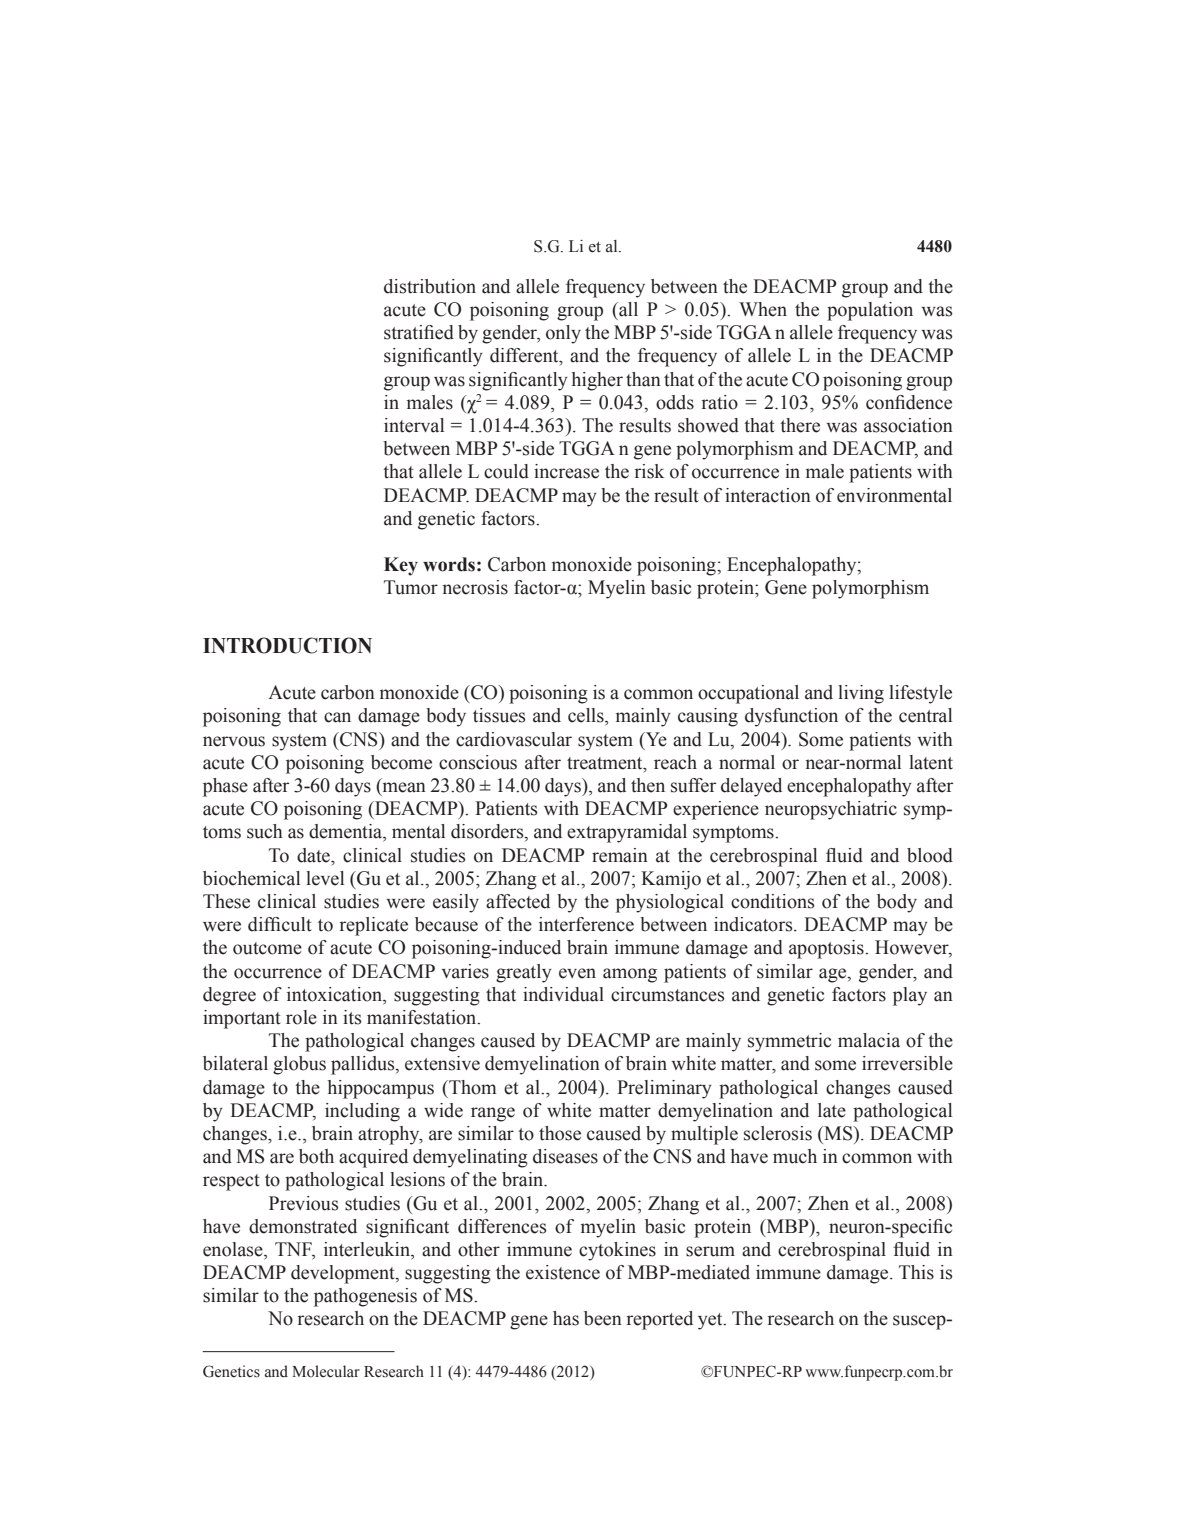  What do you see at coordinates (768, 495) in the document?
I see `interaction` at bounding box center [768, 495].
